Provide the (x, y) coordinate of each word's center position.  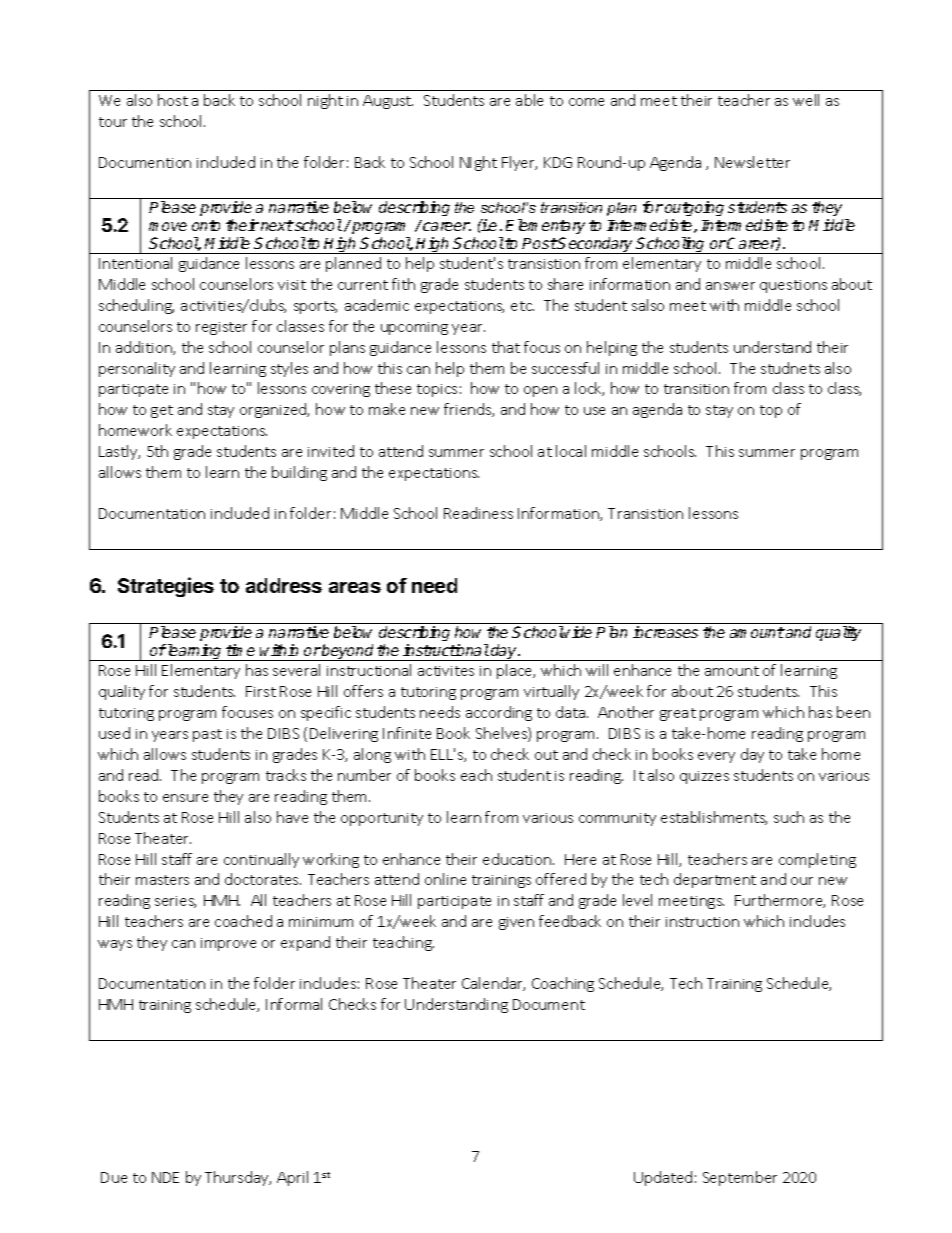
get (162, 411)
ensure (185, 798)
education (518, 859)
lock (589, 389)
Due (114, 1177)
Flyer (519, 163)
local (571, 451)
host (173, 100)
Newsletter (752, 162)
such (789, 817)
